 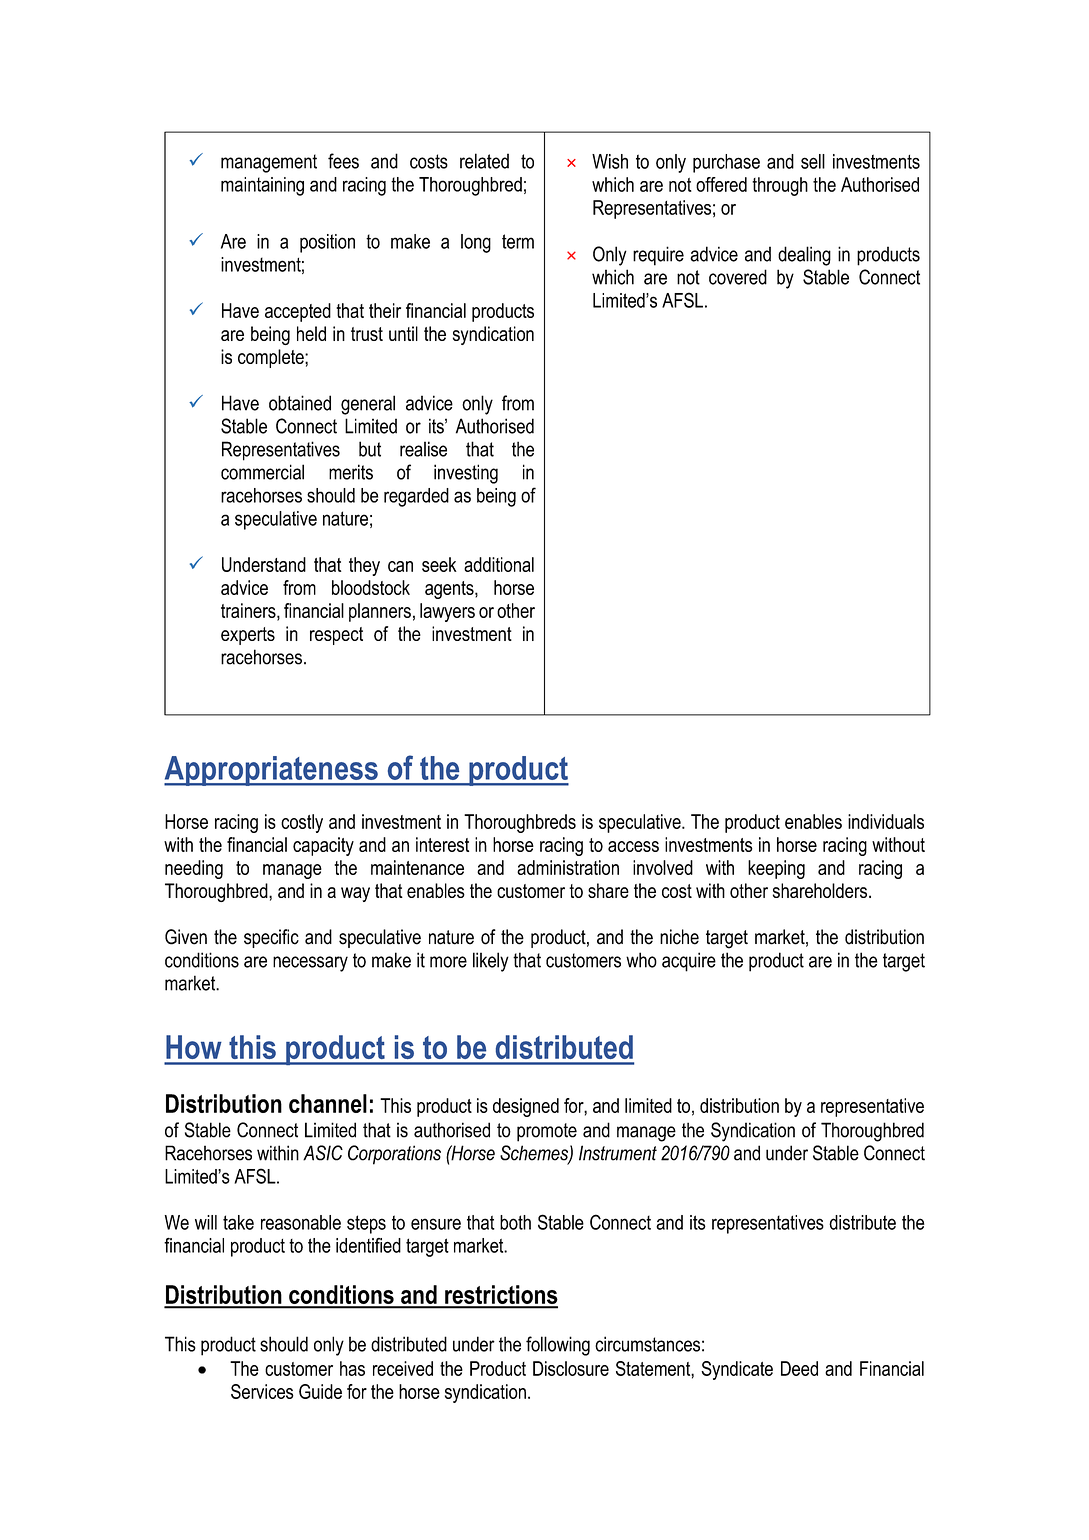 What do you see at coordinates (886, 821) in the page?
I see `individuals` at bounding box center [886, 821].
